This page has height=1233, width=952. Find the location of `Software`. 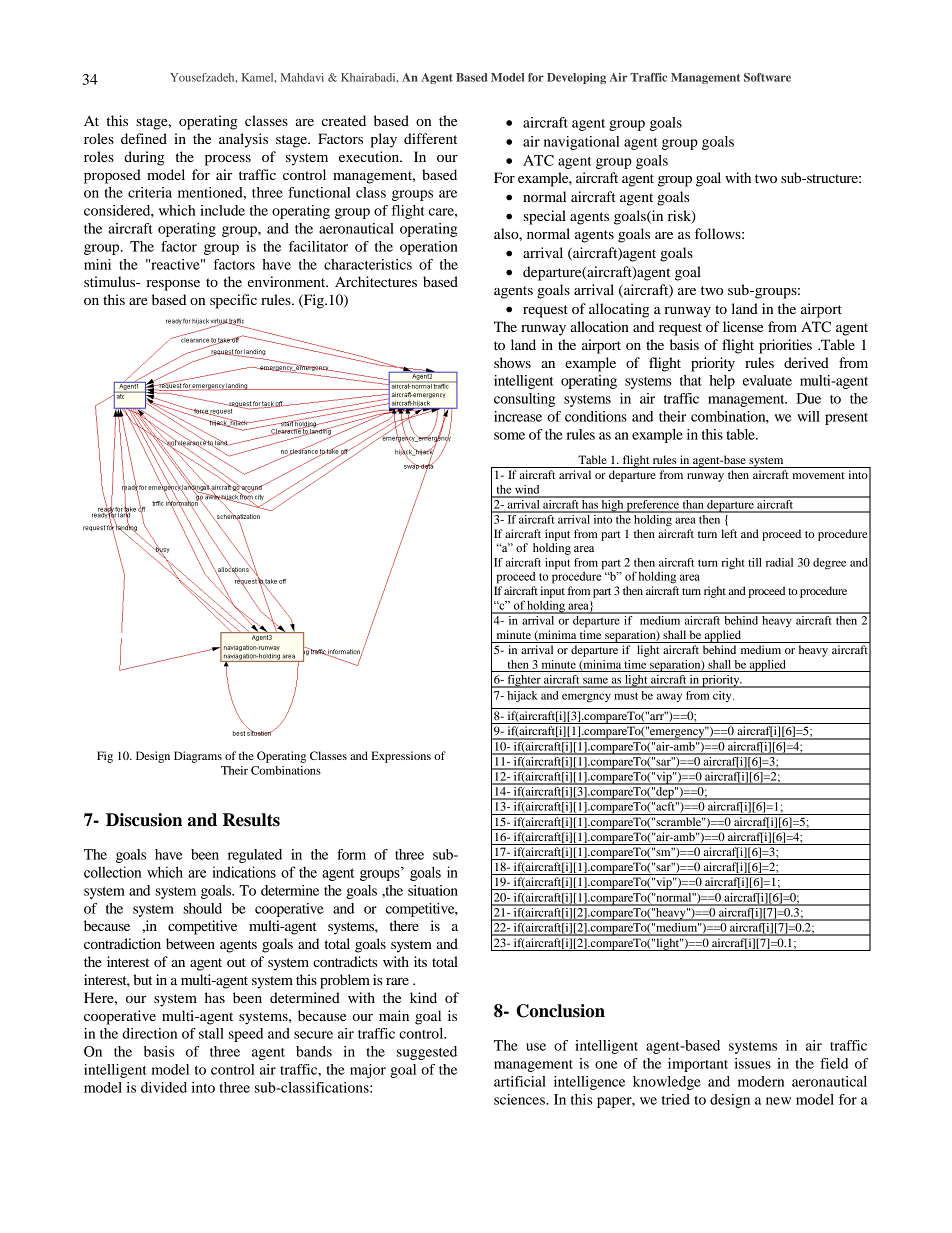

Software is located at coordinates (767, 77).
